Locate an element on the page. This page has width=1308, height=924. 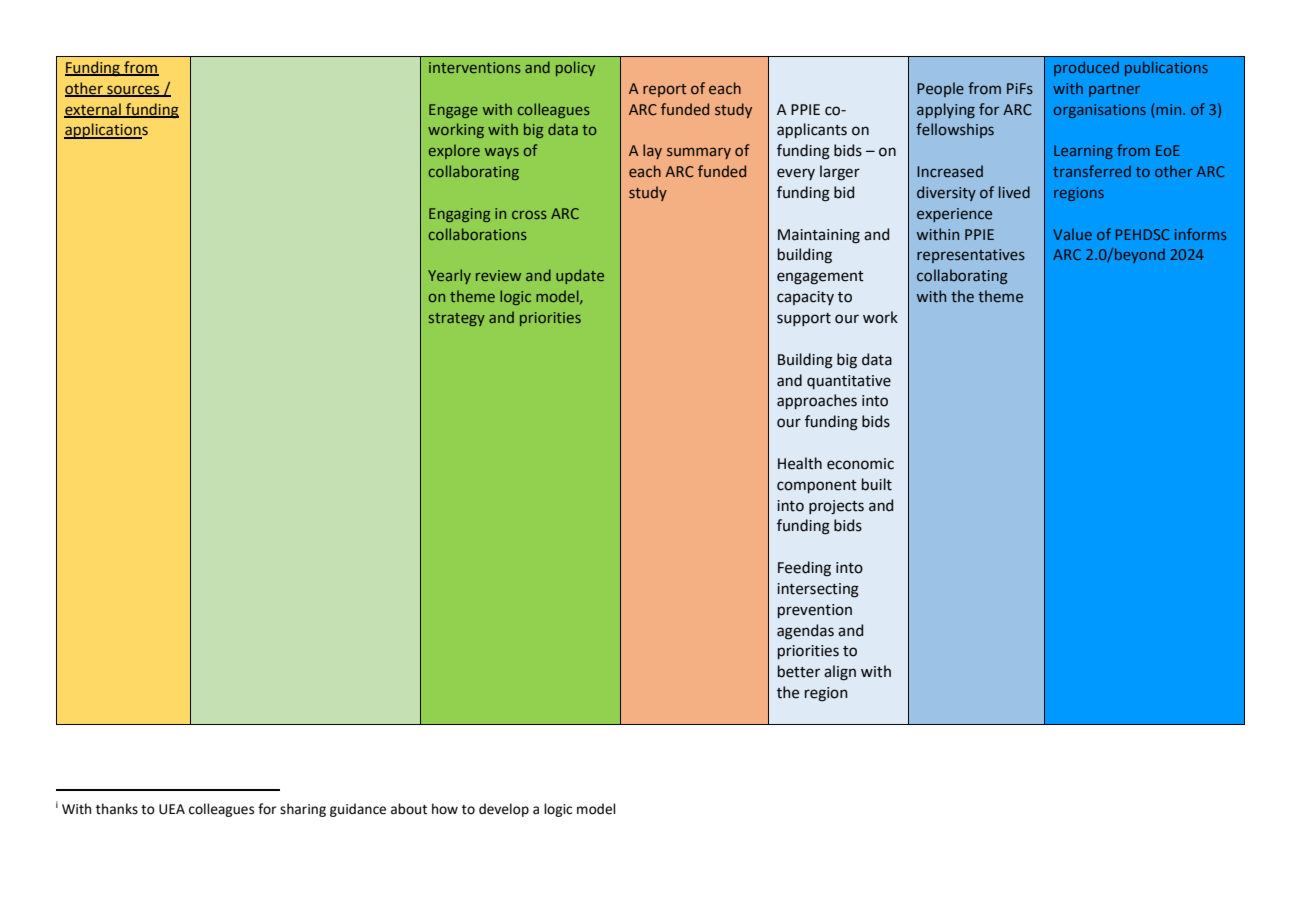
UEA is located at coordinates (172, 809).
